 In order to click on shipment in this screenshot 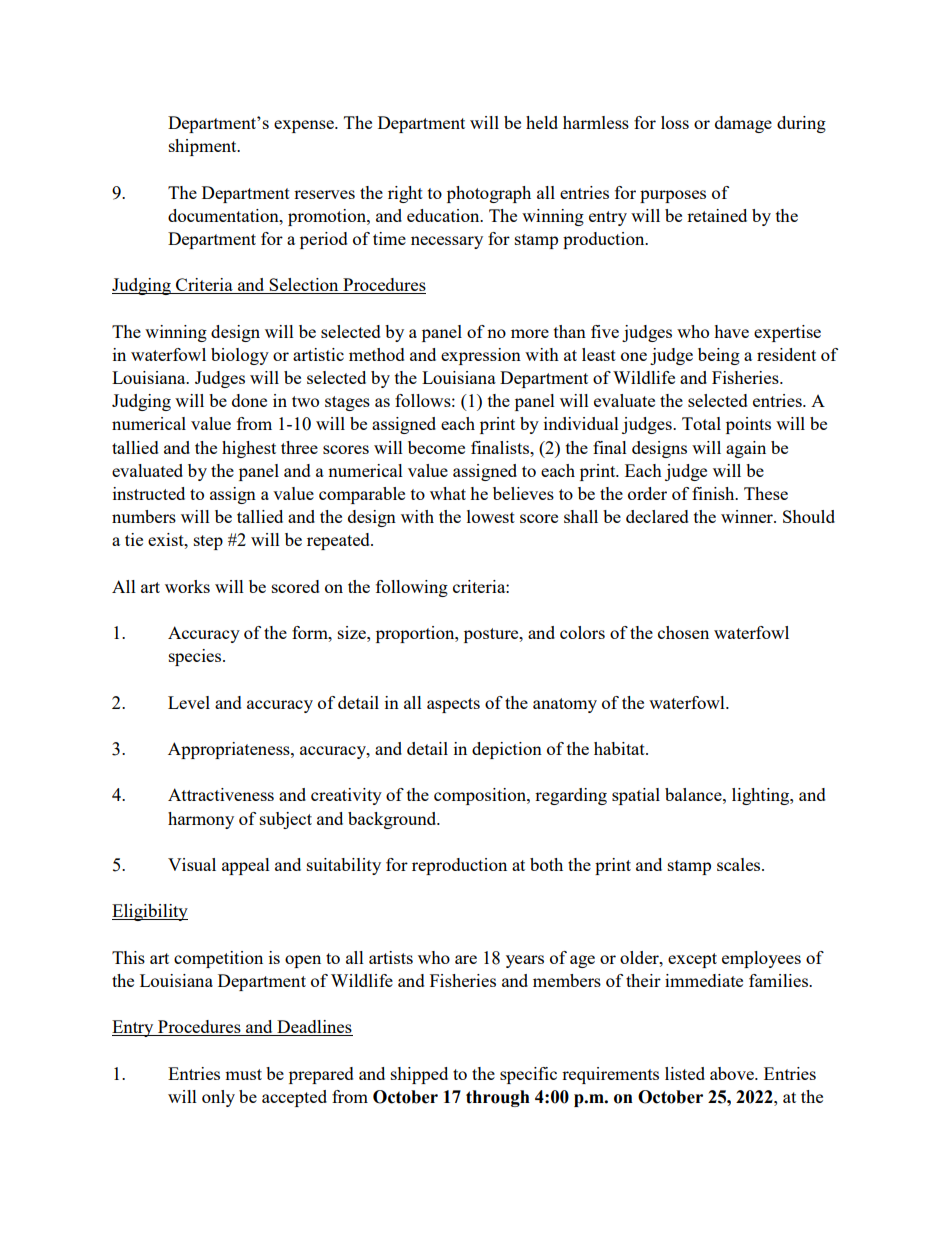, I will do `click(204, 147)`.
